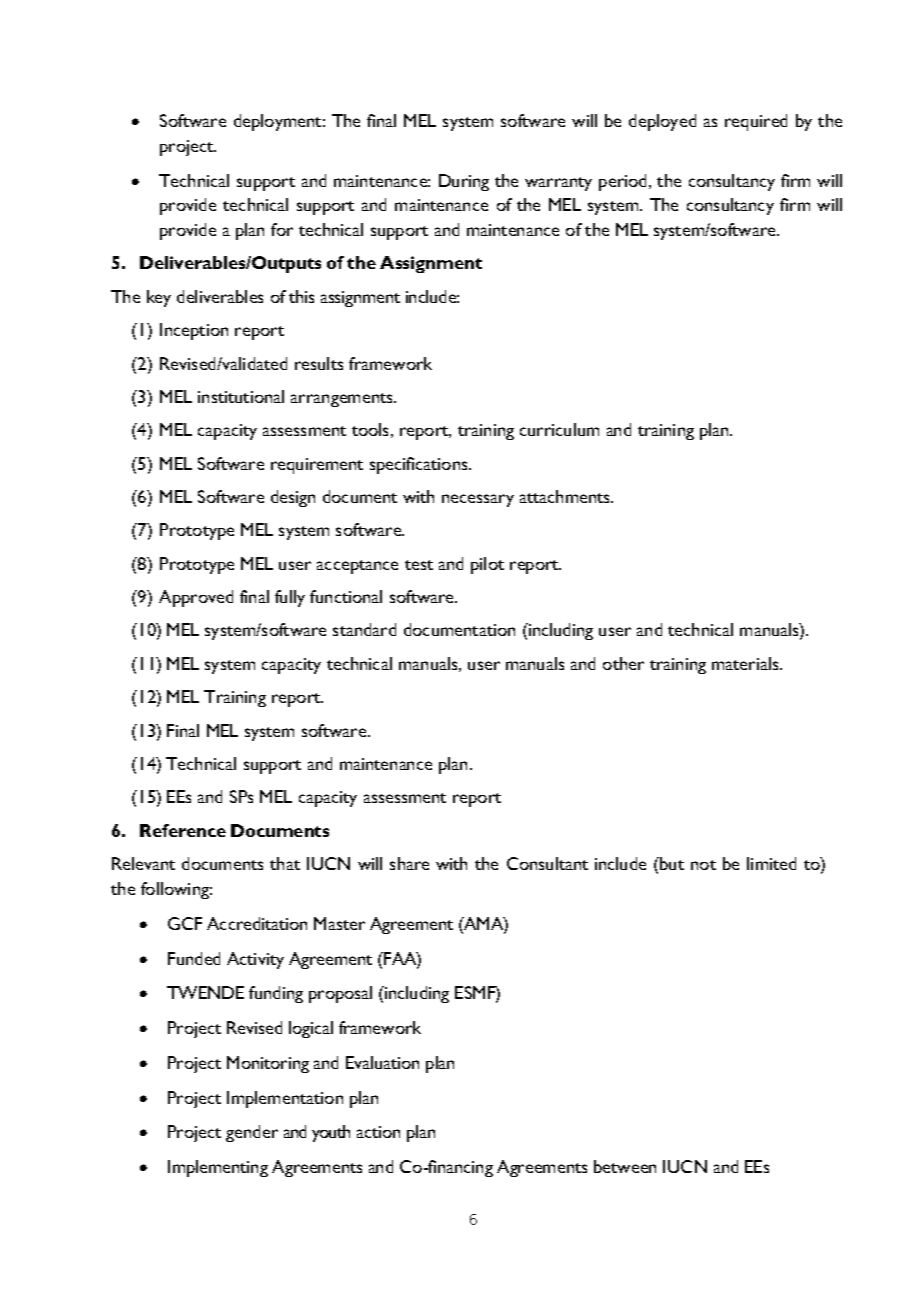 The height and width of the page is (1307, 924). What do you see at coordinates (464, 182) in the page?
I see `During` at bounding box center [464, 182].
